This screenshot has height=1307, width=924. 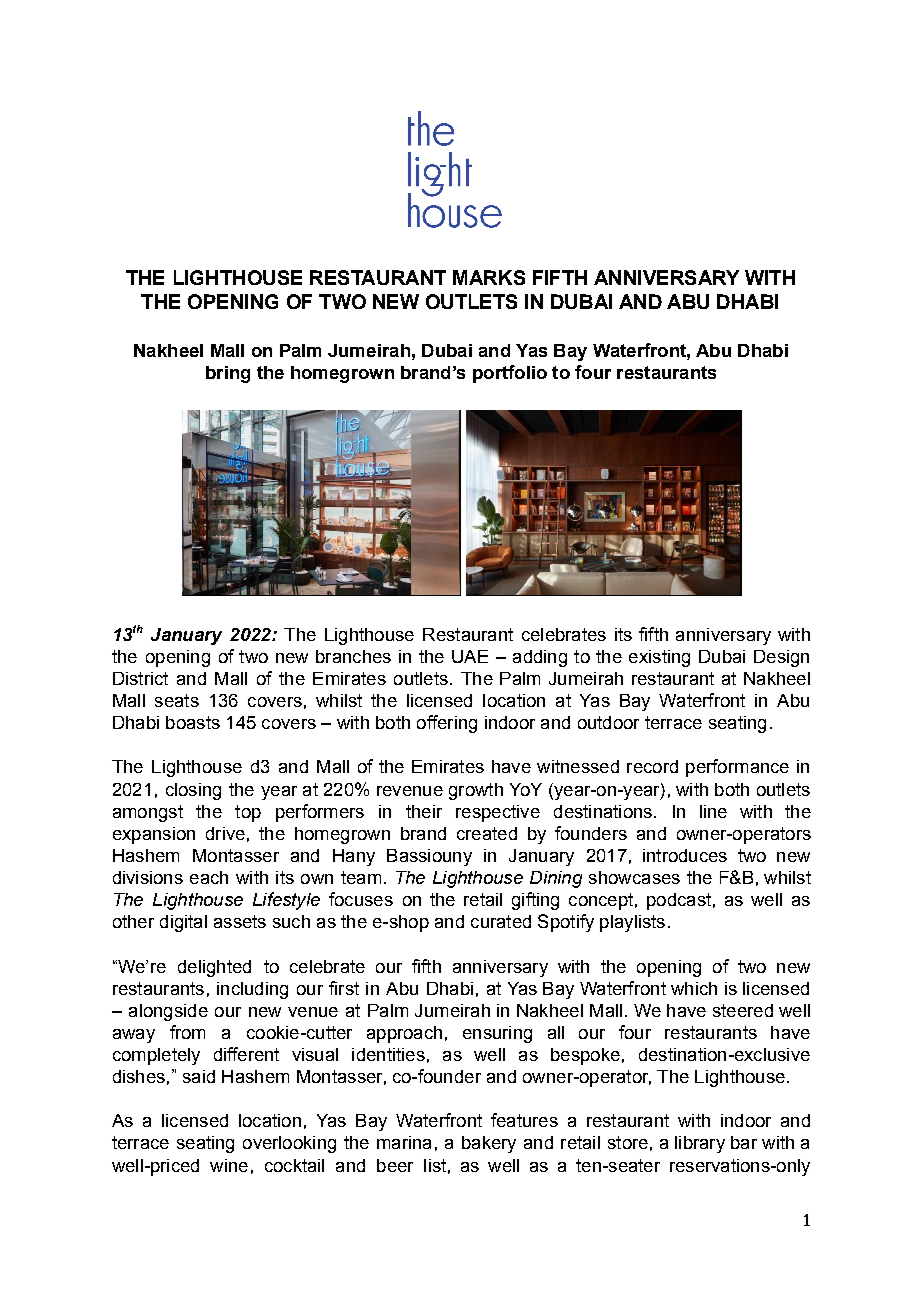 I want to click on portfolio, so click(x=510, y=374).
